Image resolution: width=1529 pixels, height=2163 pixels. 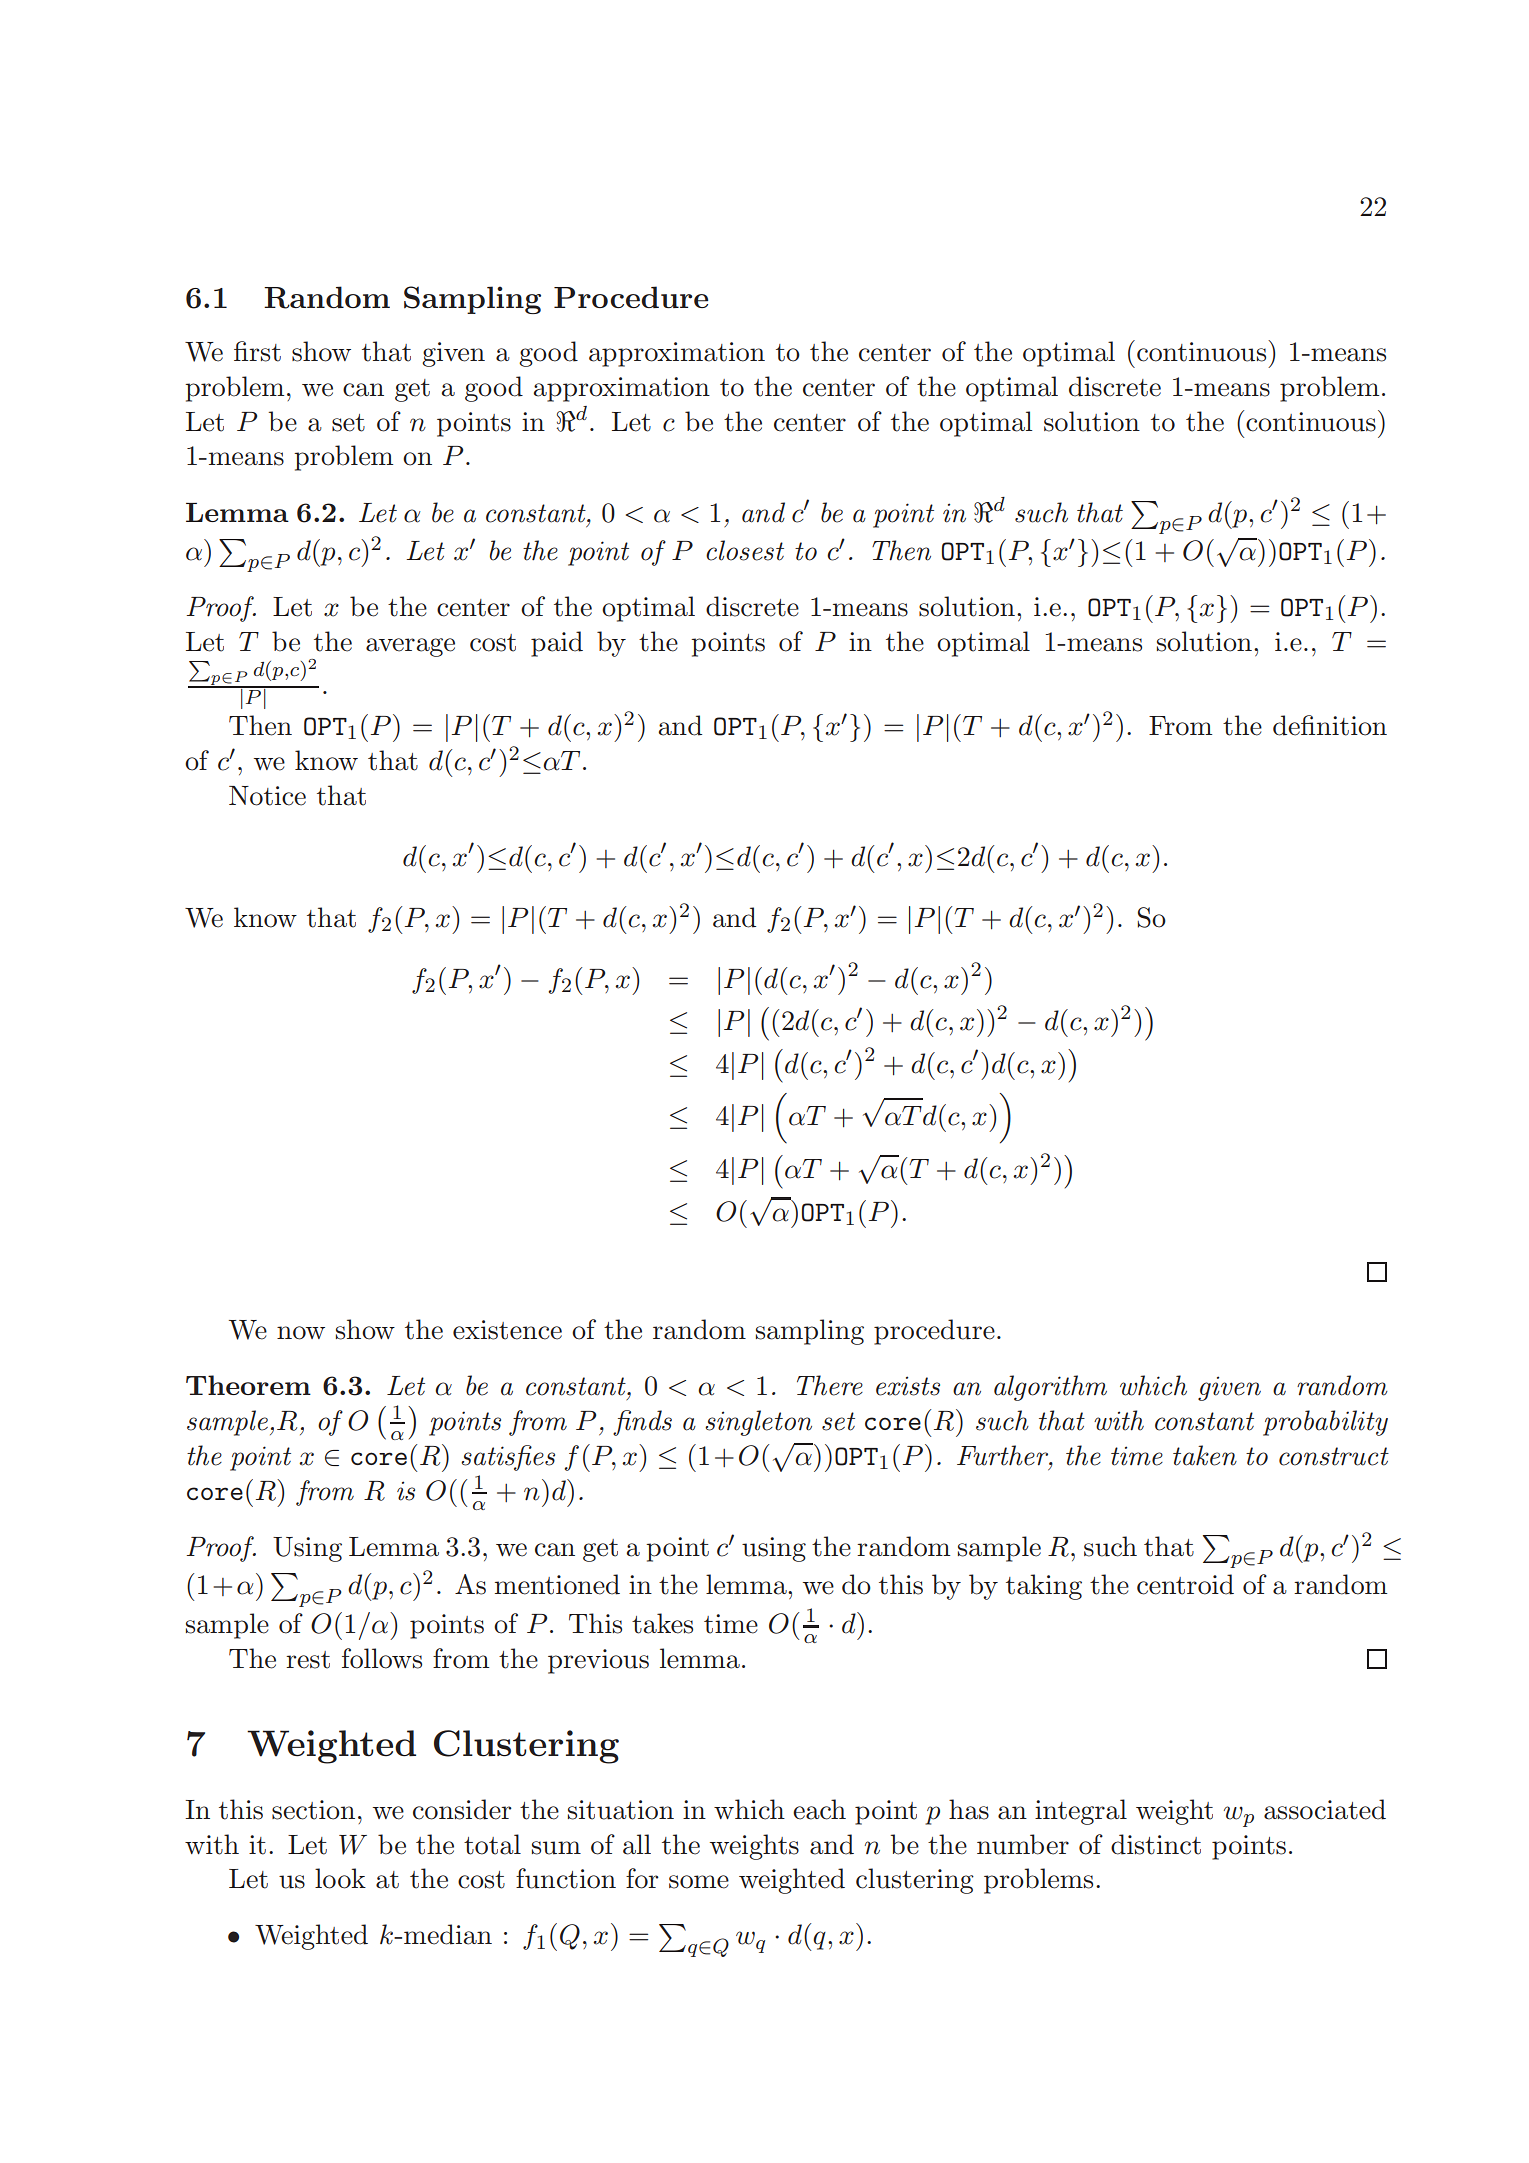 What do you see at coordinates (1205, 1455) in the screenshot?
I see `taken` at bounding box center [1205, 1455].
